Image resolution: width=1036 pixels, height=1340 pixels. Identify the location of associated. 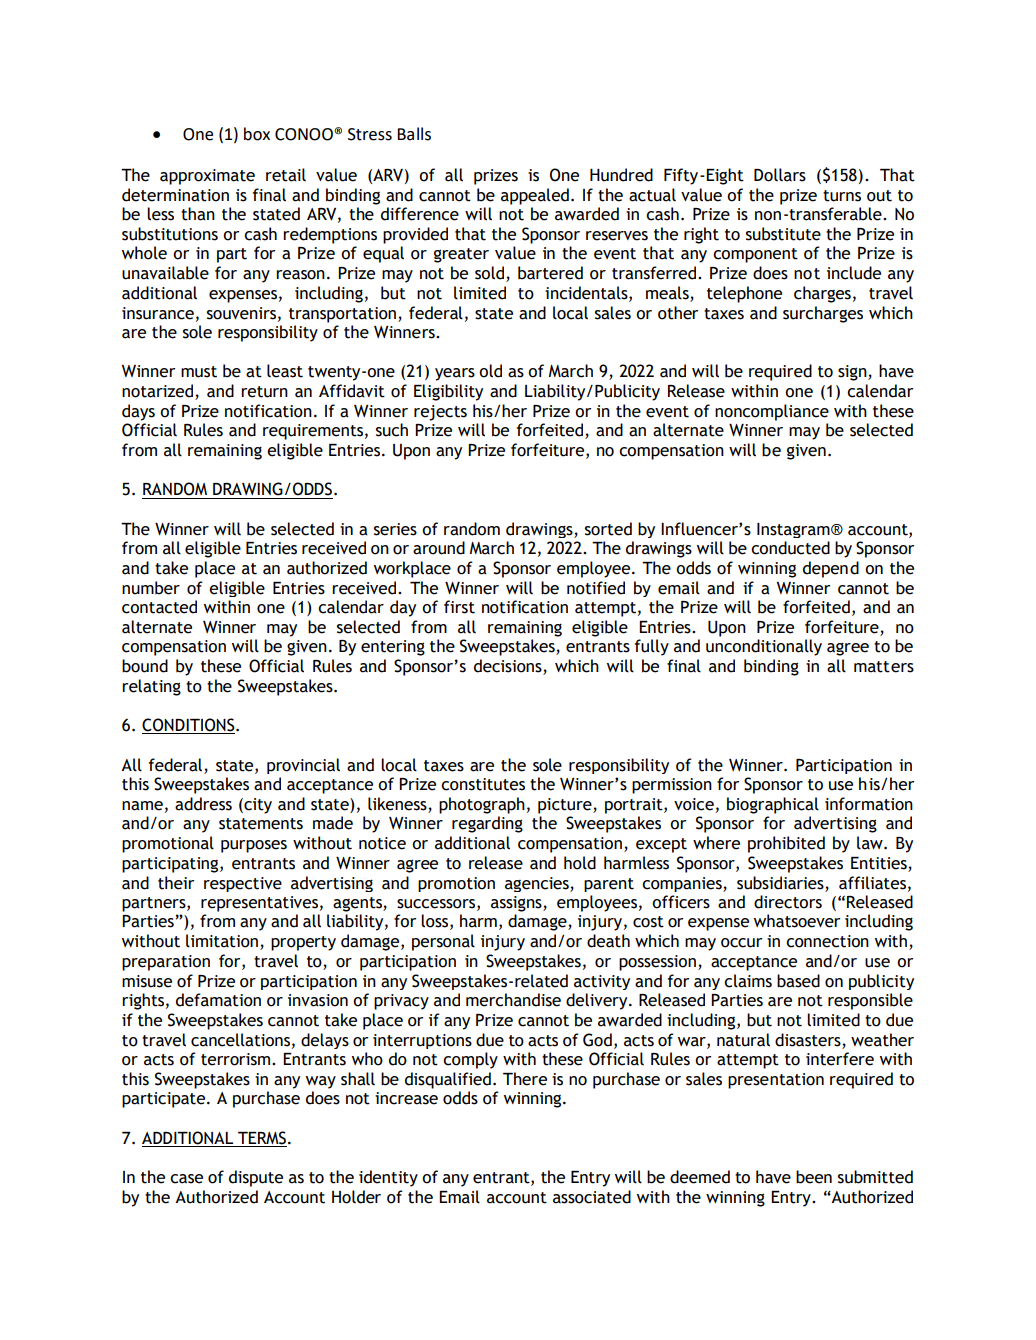
(592, 1197).
